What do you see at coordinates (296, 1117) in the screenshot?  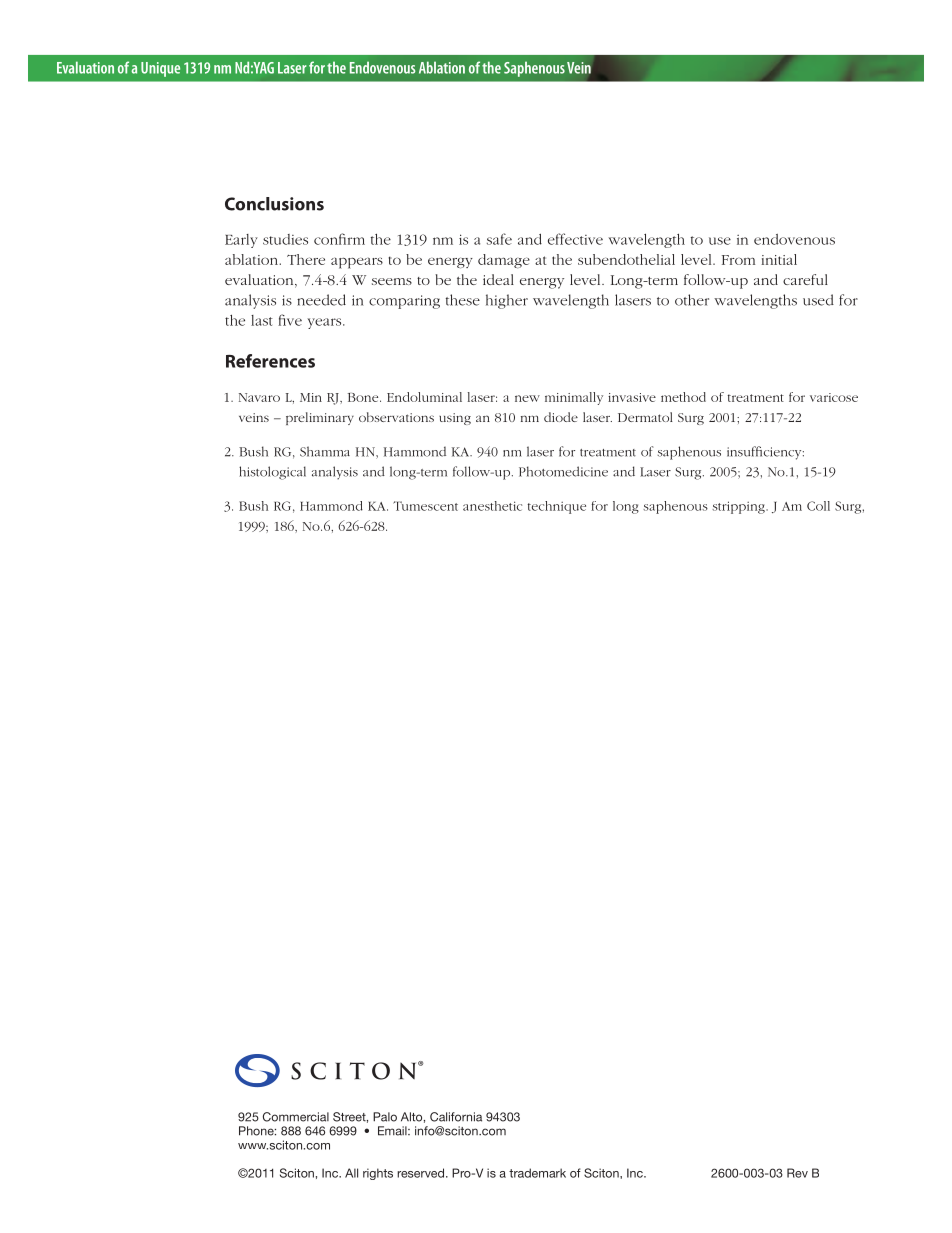 I see `Commercial` at bounding box center [296, 1117].
